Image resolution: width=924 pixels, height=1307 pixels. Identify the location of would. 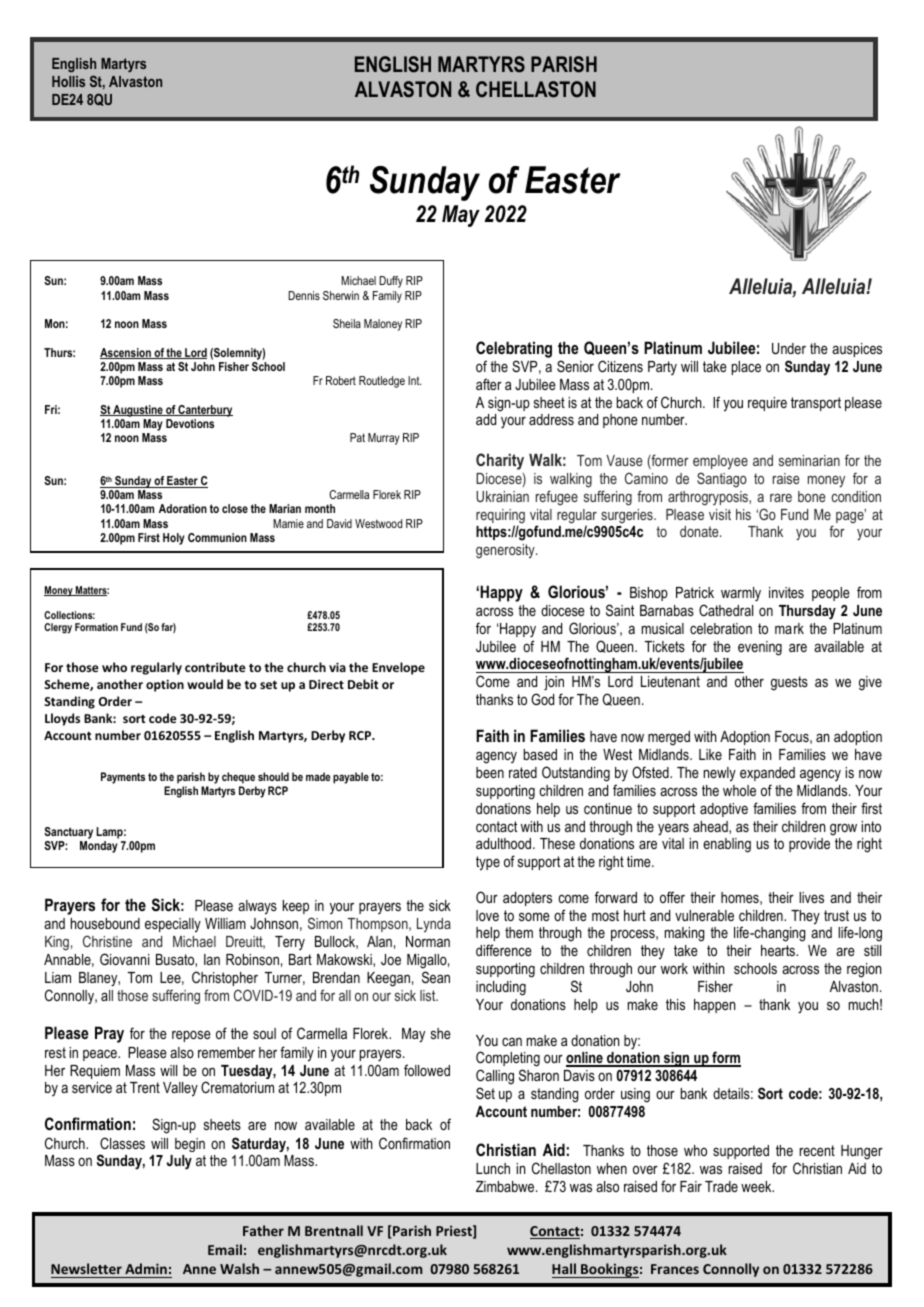
(205, 684).
